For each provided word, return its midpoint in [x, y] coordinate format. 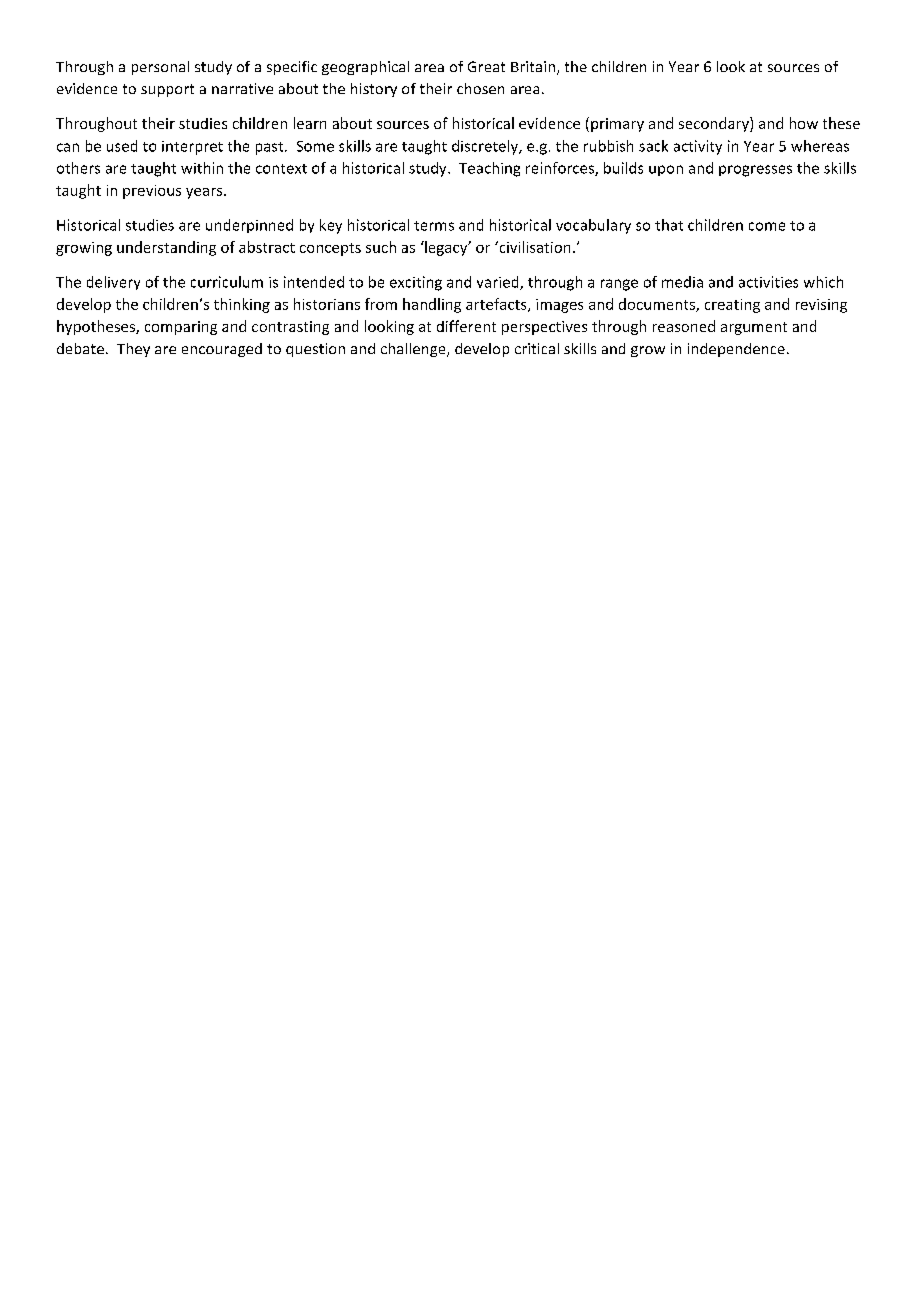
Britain [534, 68]
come [767, 226]
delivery [113, 283]
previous [152, 192]
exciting [416, 283]
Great [486, 66]
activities [768, 282]
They [133, 350]
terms [434, 226]
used [122, 146]
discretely [486, 147]
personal [160, 68]
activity [698, 147]
